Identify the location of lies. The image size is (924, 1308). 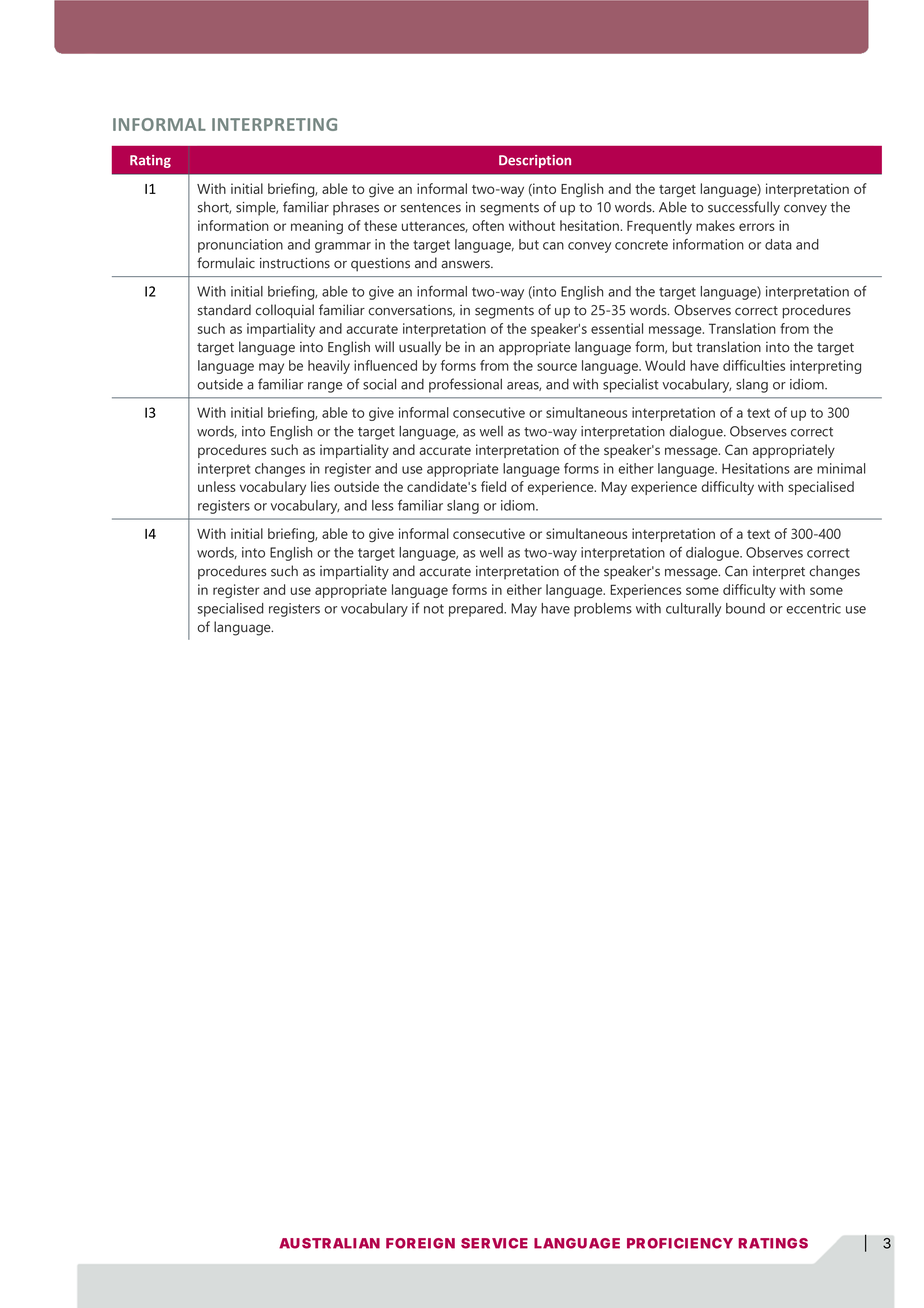
(320, 486).
